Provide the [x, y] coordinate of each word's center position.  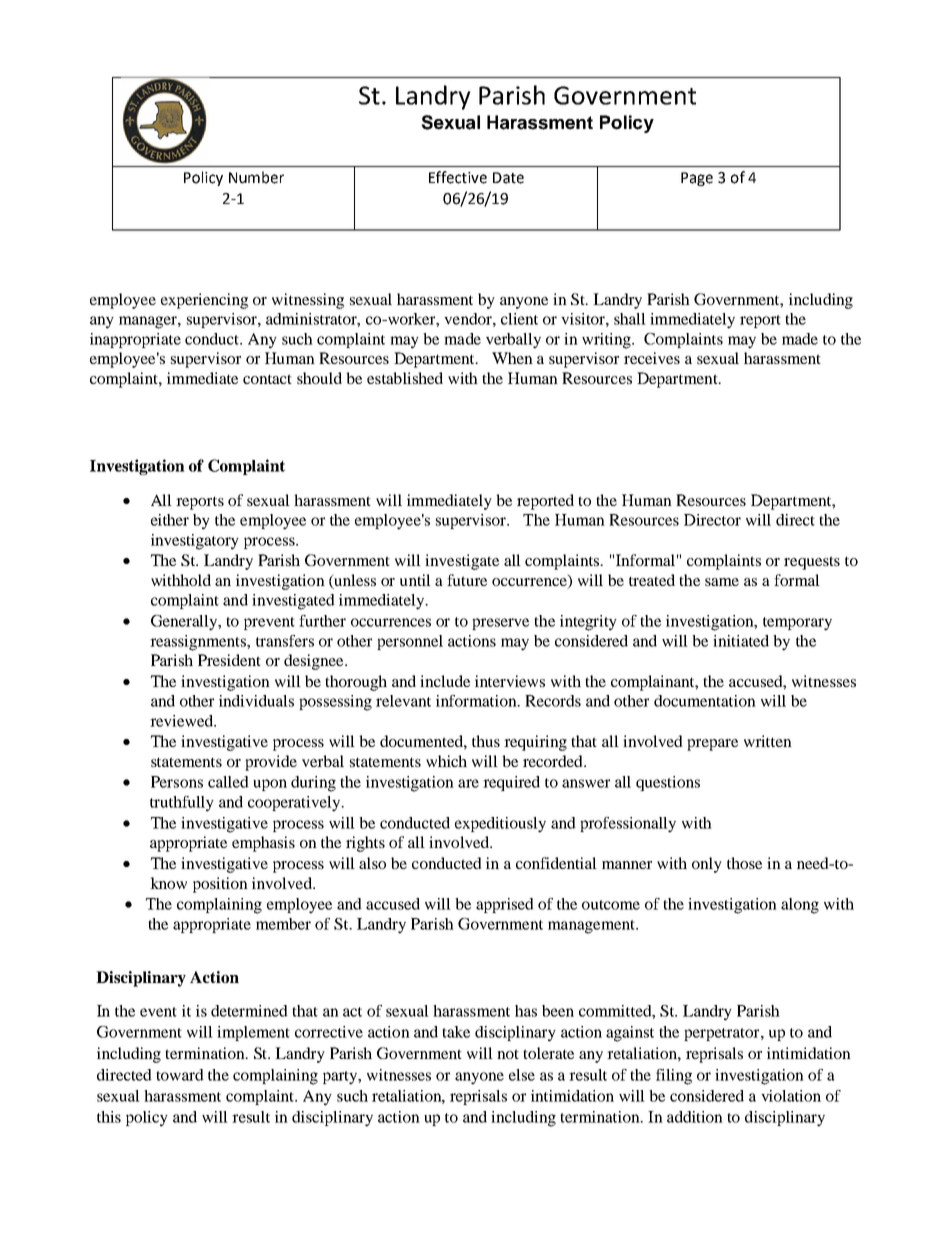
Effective [458, 177]
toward [180, 1075]
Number [256, 177]
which [446, 761]
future [467, 580]
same [722, 582]
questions [668, 783]
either [170, 520]
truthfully [182, 804]
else [522, 1075]
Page [697, 179]
